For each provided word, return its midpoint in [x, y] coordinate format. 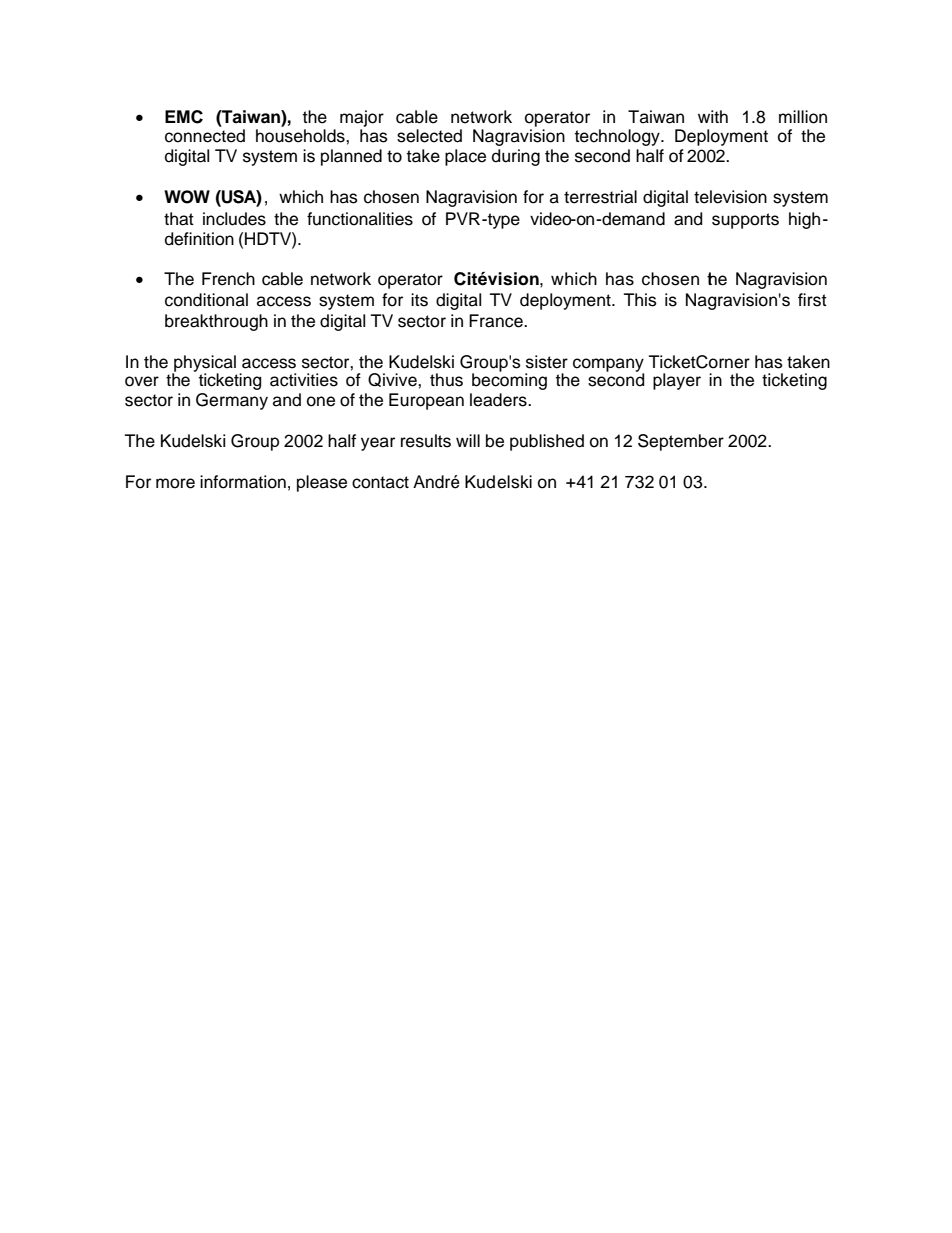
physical [204, 364]
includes [234, 219]
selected [429, 136]
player [677, 381]
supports [745, 221]
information [243, 482]
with [713, 116]
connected [205, 136]
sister [547, 362]
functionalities [360, 219]
